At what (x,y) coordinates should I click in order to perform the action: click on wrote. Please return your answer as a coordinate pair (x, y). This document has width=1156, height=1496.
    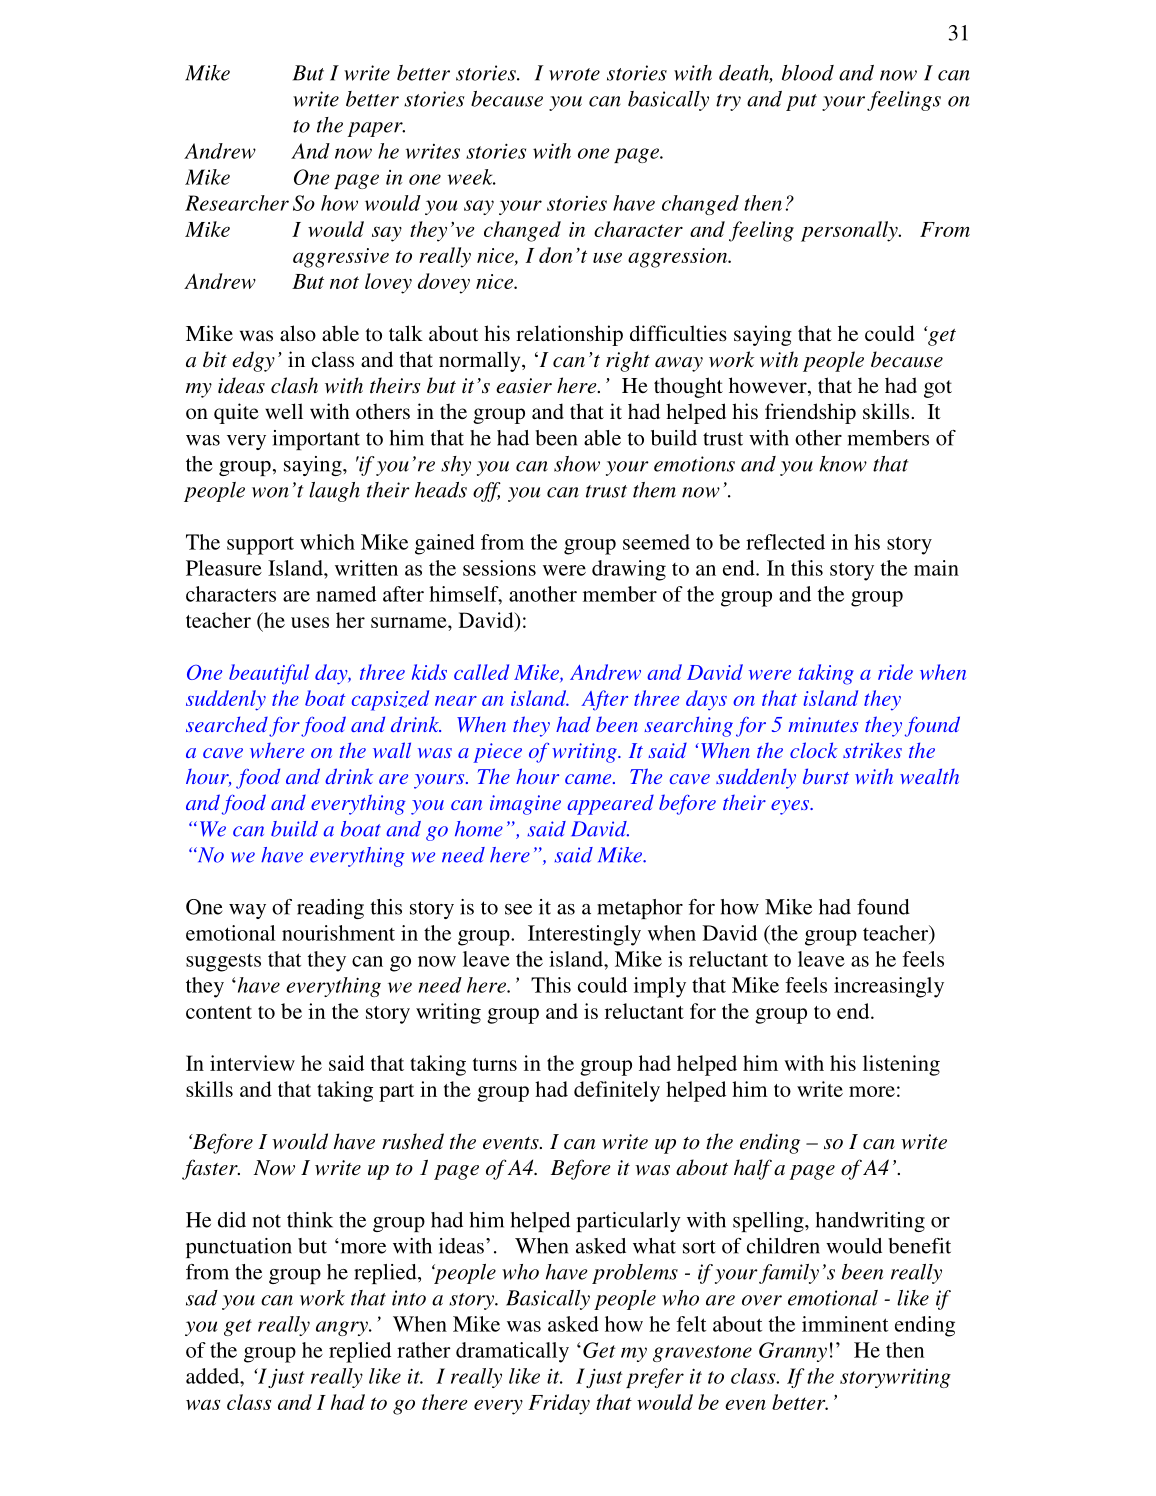
    Looking at the image, I should click on (574, 74).
